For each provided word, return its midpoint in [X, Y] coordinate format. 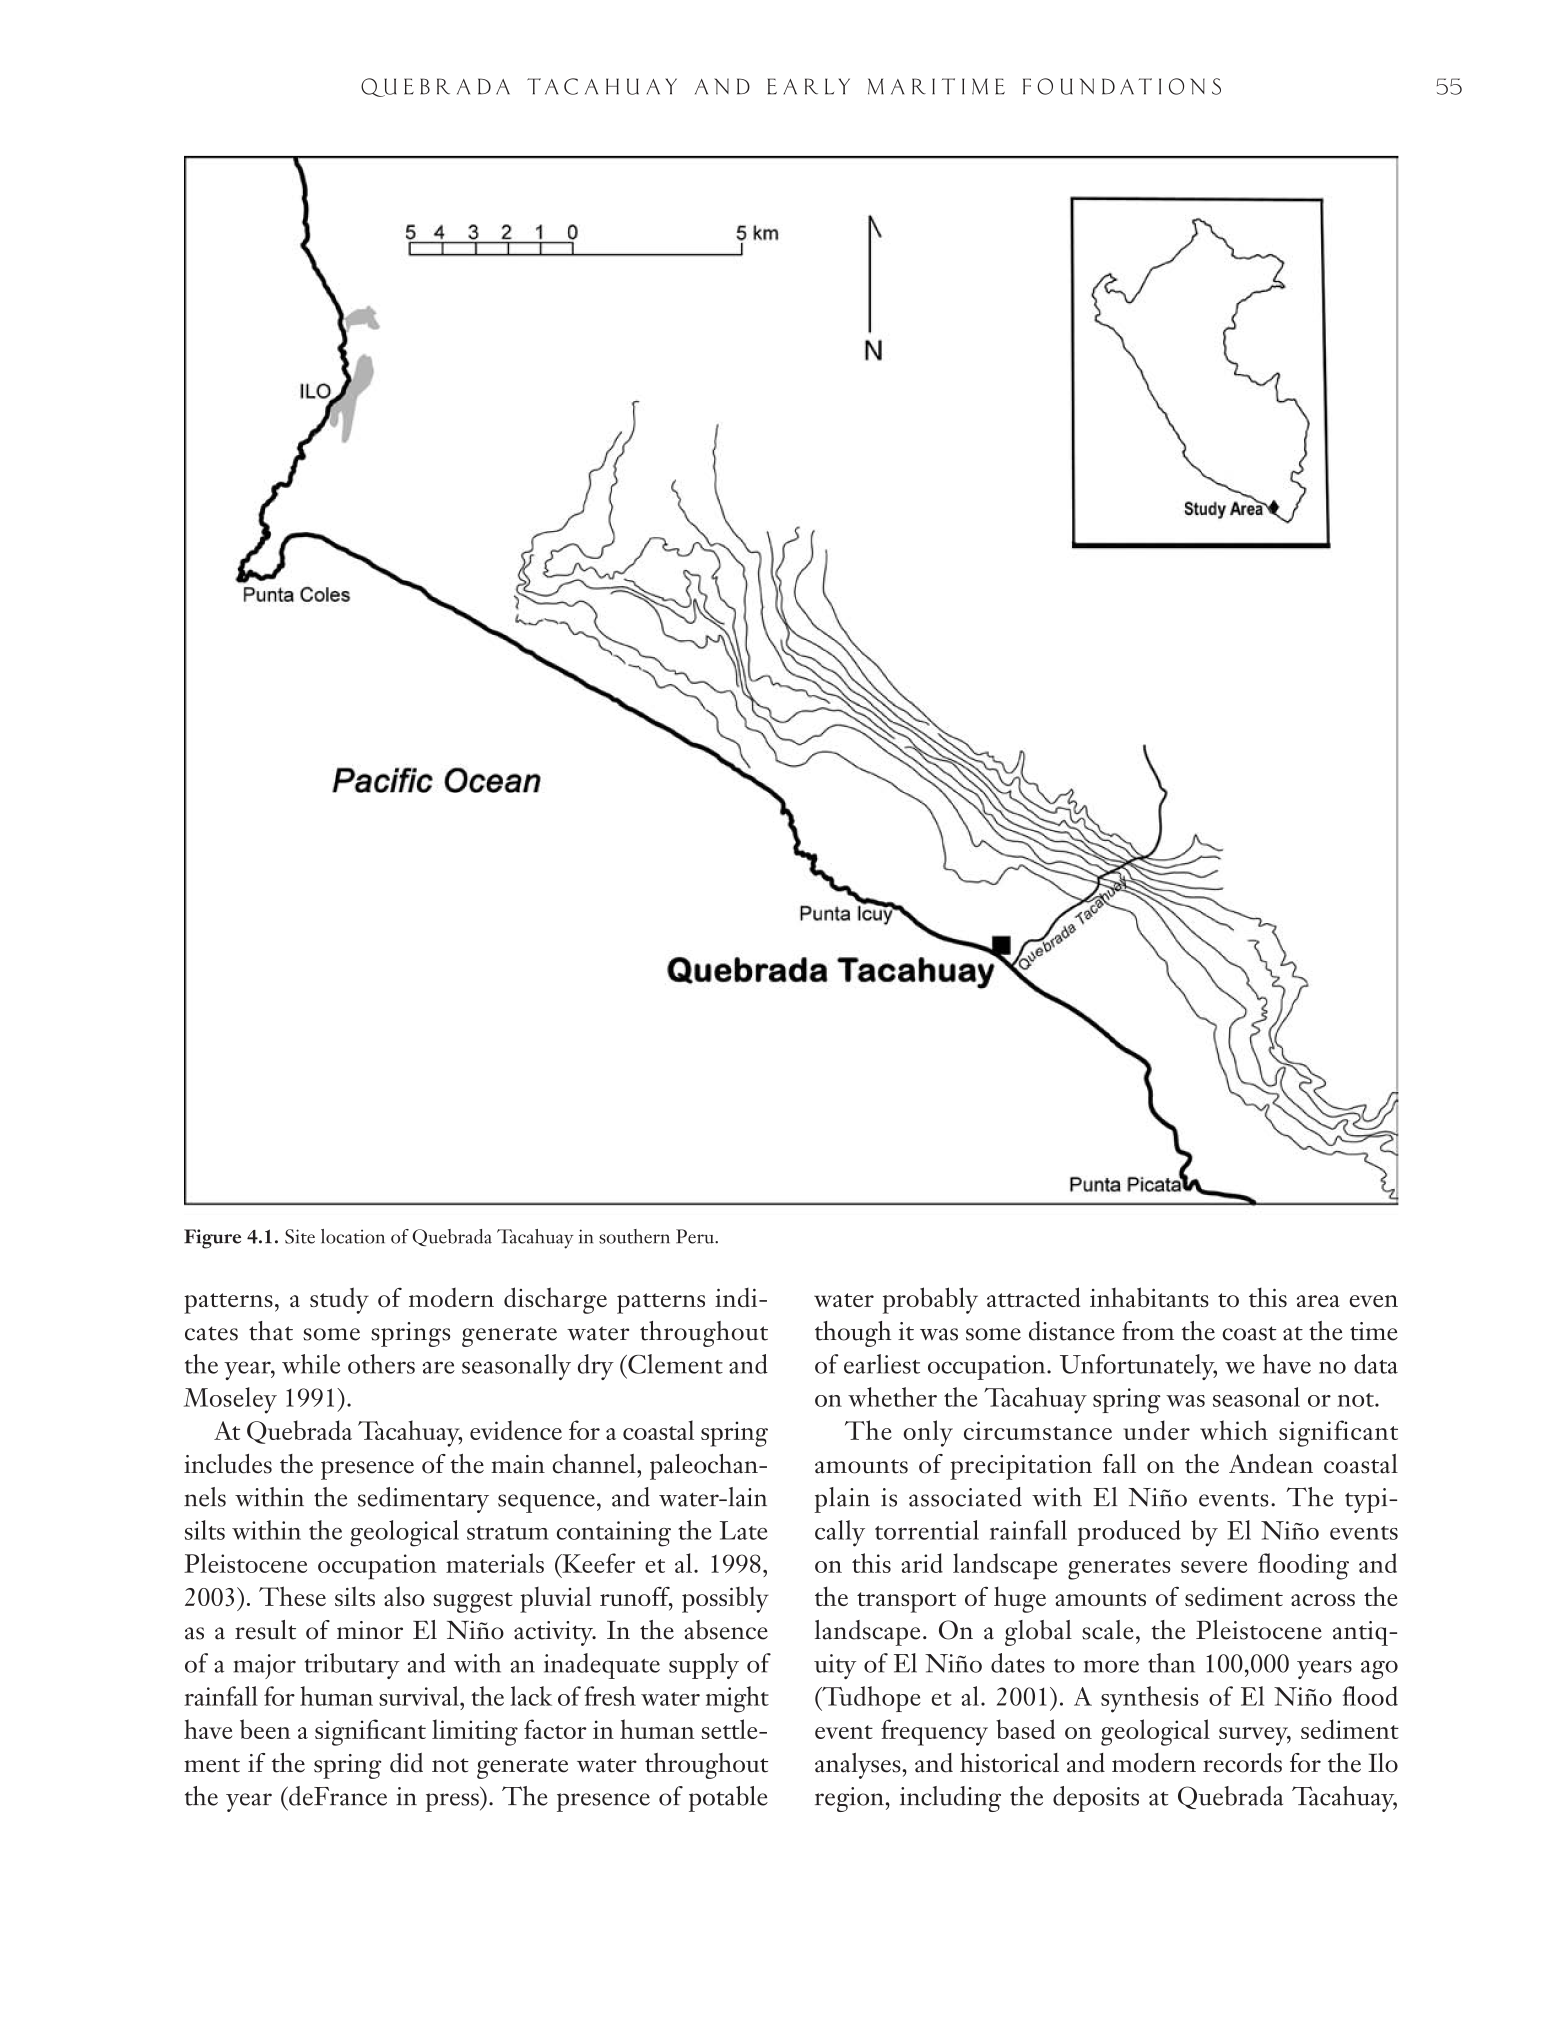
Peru [696, 1236]
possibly [725, 1600]
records [1242, 1763]
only [928, 1433]
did [406, 1763]
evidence [516, 1430]
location [353, 1236]
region [850, 1799]
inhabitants [1149, 1297]
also [404, 1596]
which [1234, 1430]
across [1323, 1600]
